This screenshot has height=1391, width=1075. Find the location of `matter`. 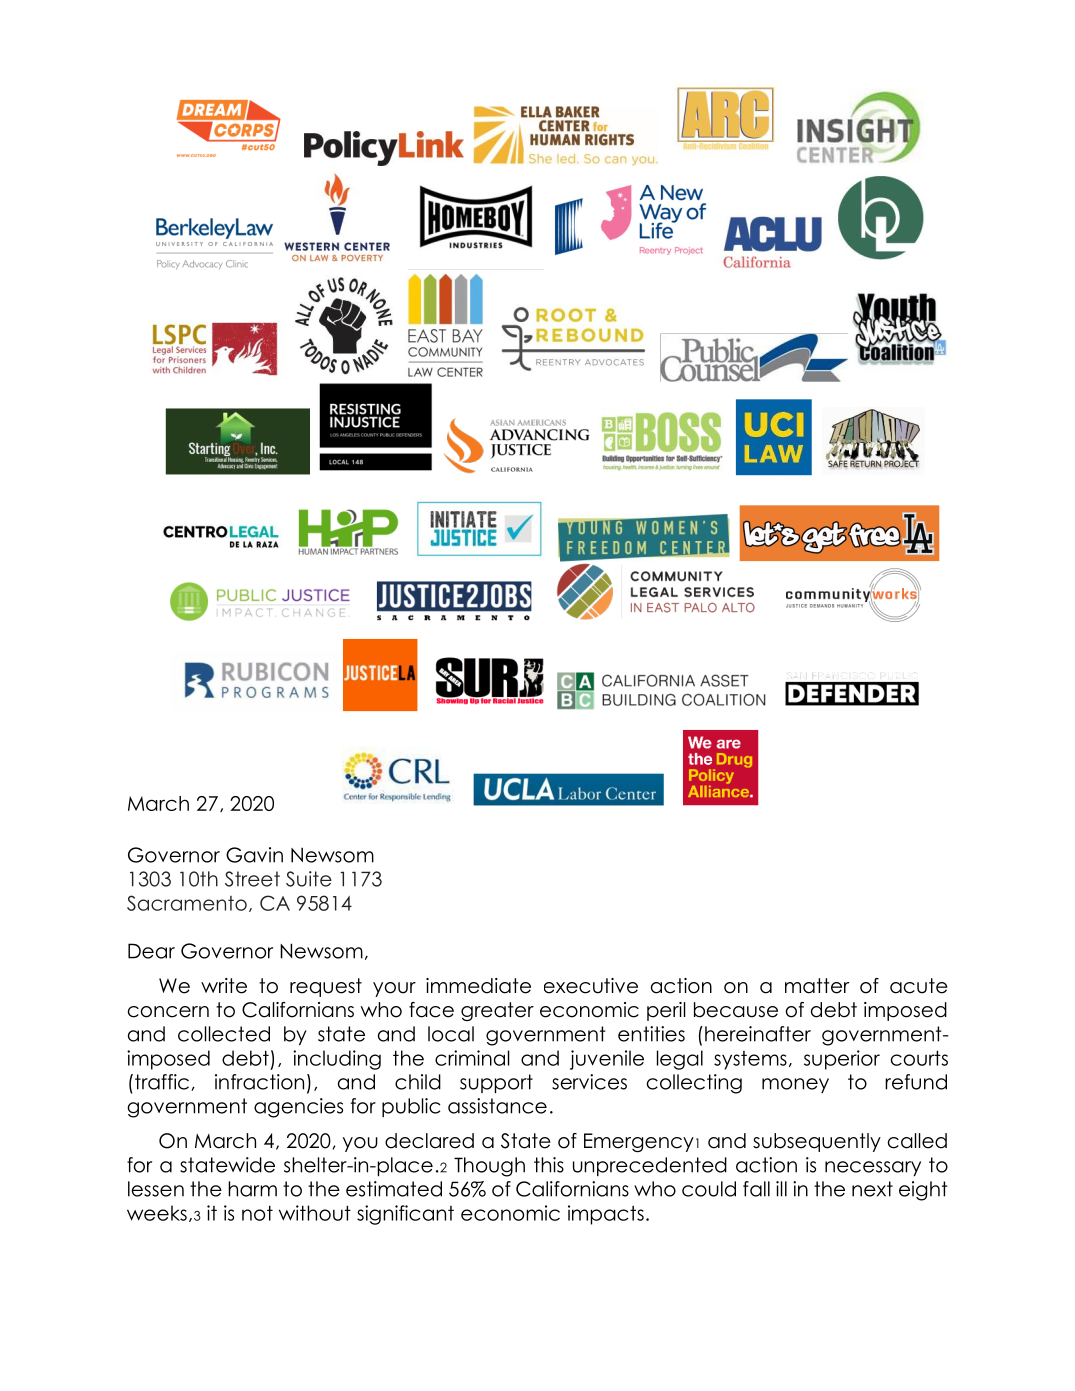

matter is located at coordinates (817, 986).
